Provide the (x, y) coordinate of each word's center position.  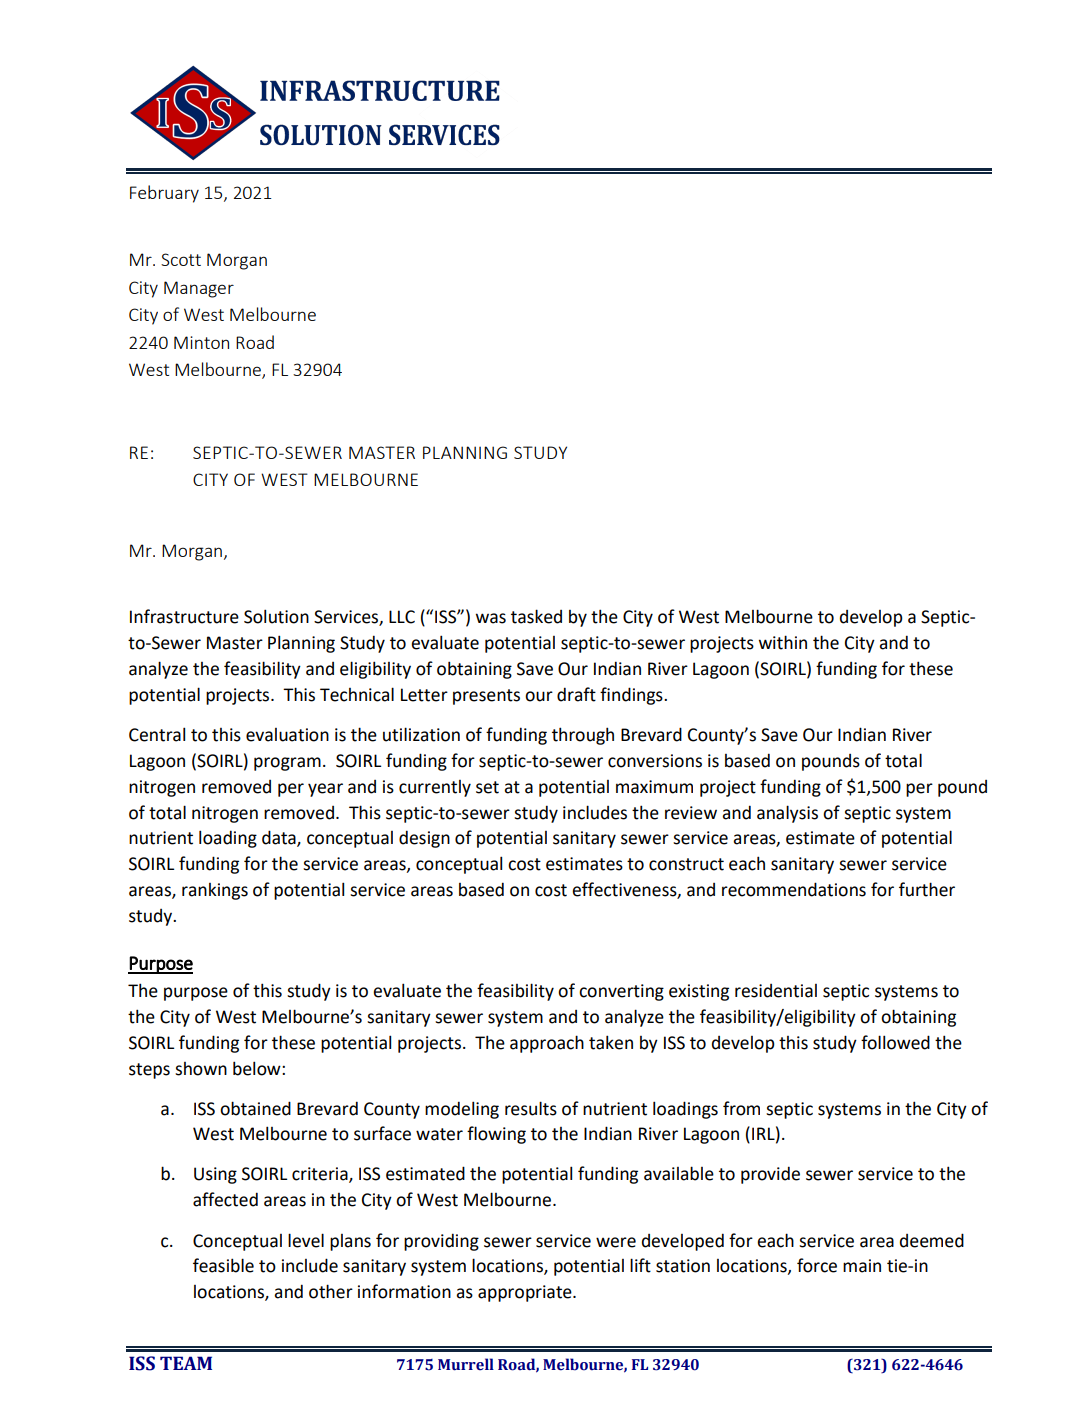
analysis (787, 814)
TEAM (186, 1363)
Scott (181, 259)
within (783, 642)
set (487, 787)
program (287, 764)
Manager (199, 289)
